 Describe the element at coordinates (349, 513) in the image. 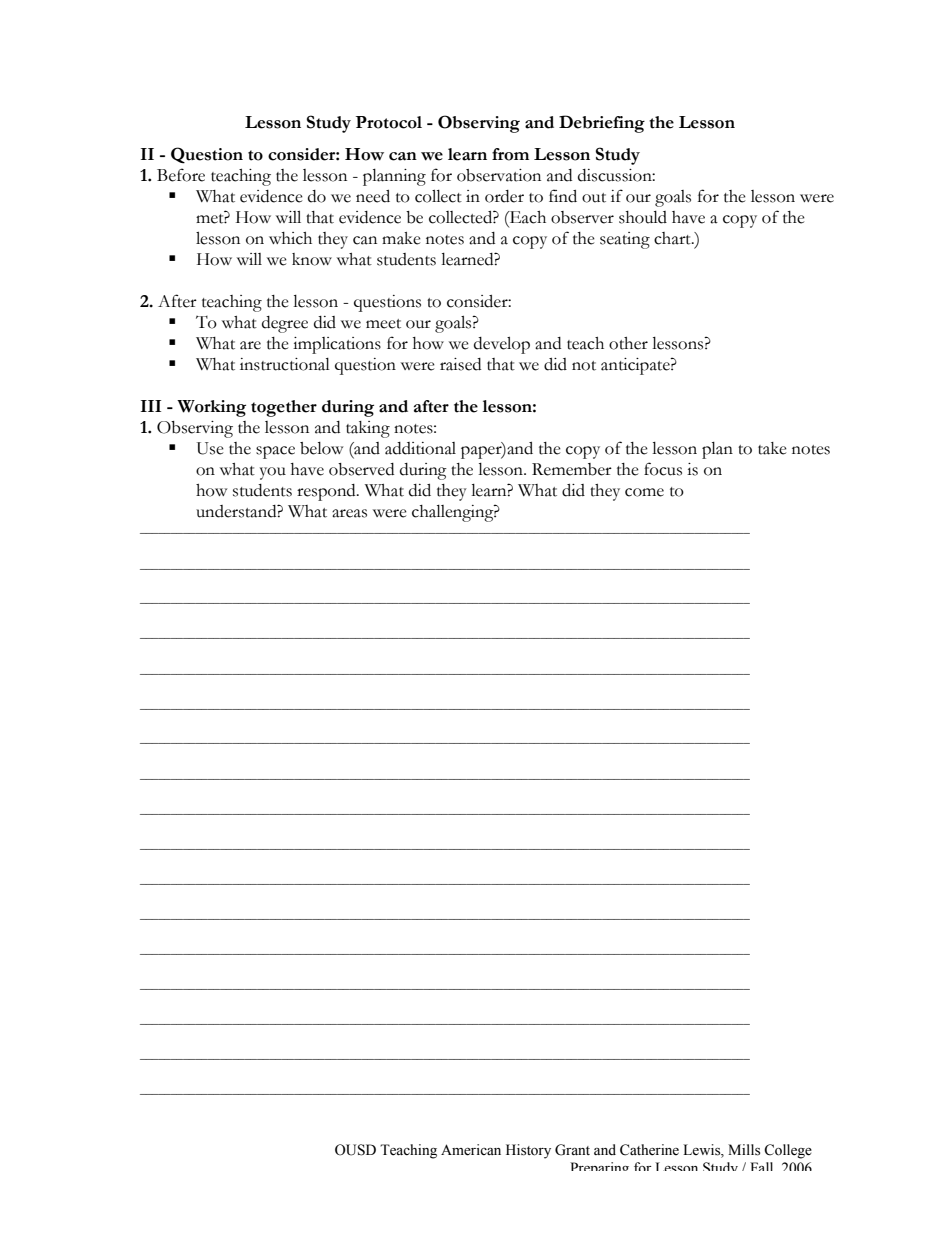

I see `areas` at that location.
